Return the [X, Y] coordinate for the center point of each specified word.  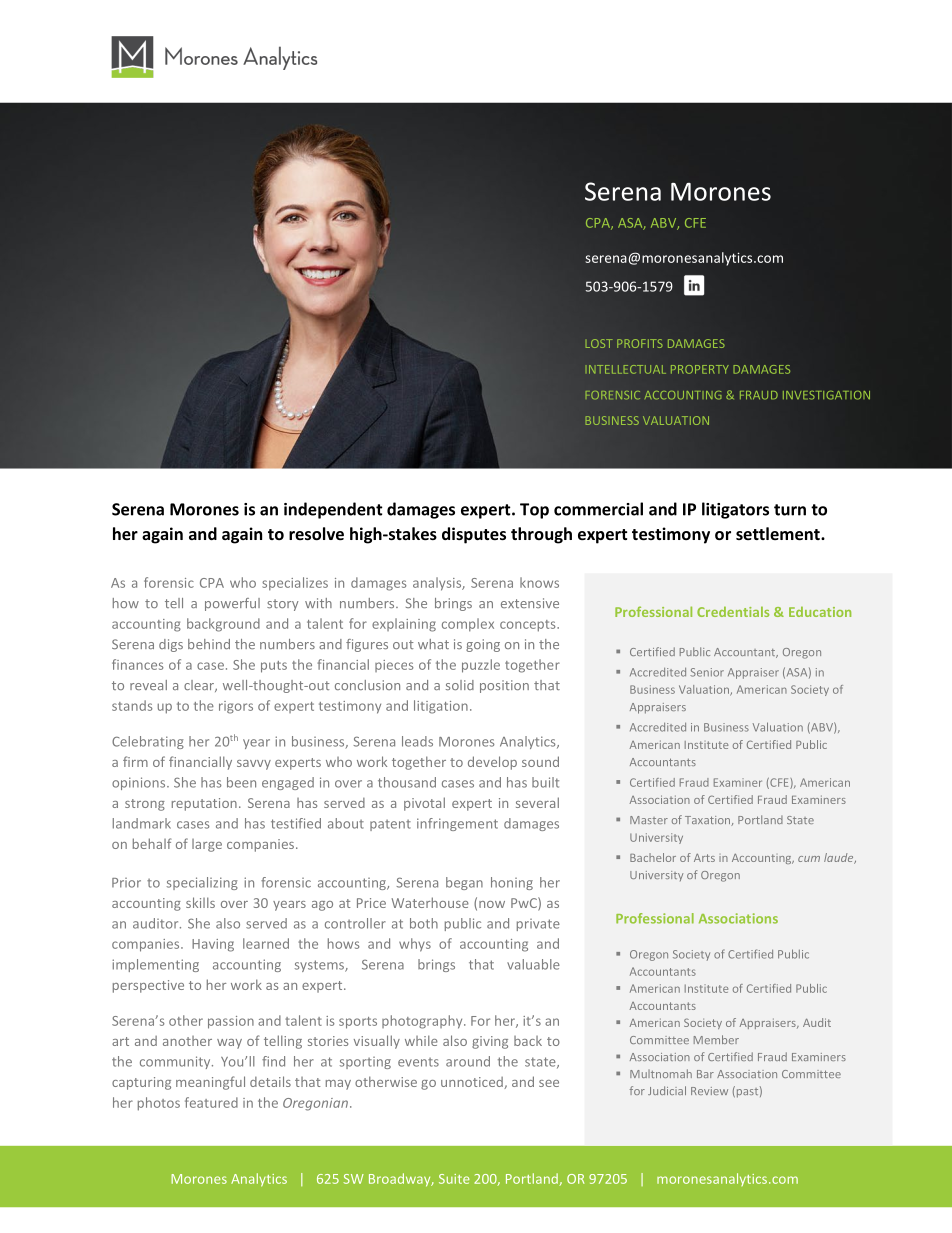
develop [492, 763]
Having [213, 945]
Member [716, 1039]
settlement [779, 533]
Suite [454, 1179]
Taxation [709, 821]
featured [211, 1102]
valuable [533, 964]
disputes [474, 535]
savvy [254, 765]
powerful [232, 604]
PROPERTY [700, 369]
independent [333, 510]
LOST [599, 343]
